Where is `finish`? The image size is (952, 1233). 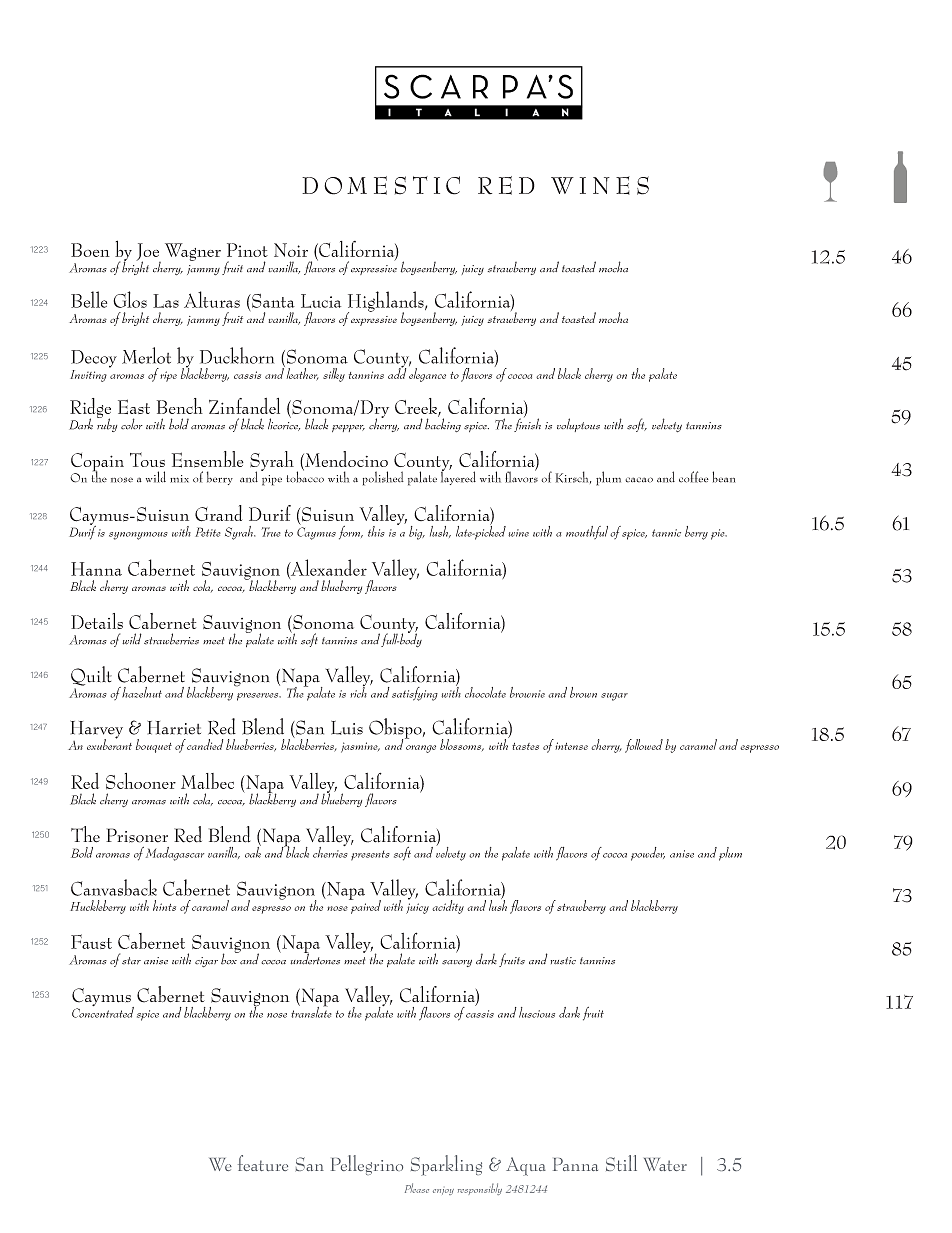
finish is located at coordinates (527, 424).
